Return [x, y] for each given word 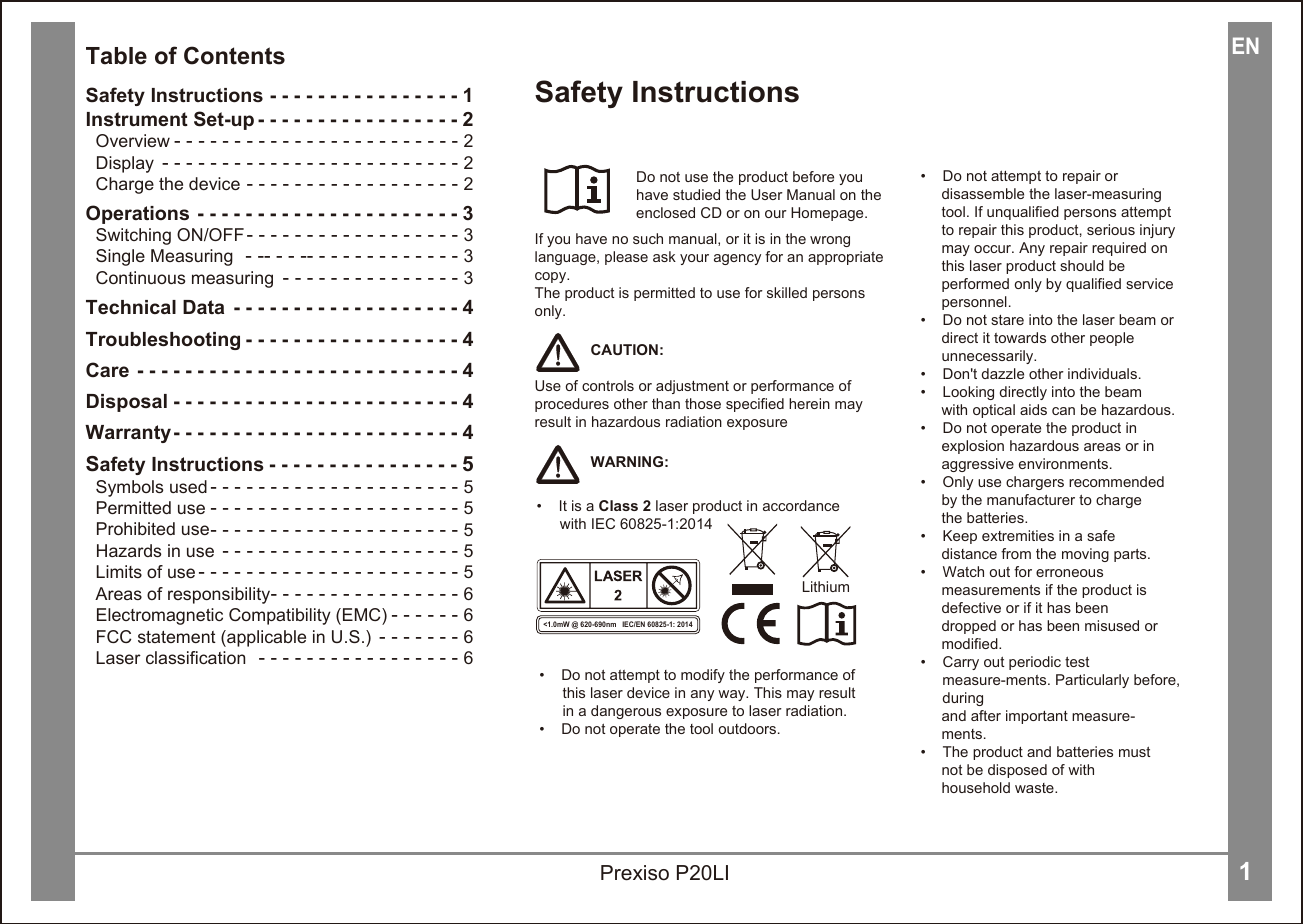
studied [696, 194]
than [666, 403]
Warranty [128, 434]
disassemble [983, 193]
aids [1033, 409]
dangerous [626, 712]
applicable [265, 638]
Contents [234, 55]
